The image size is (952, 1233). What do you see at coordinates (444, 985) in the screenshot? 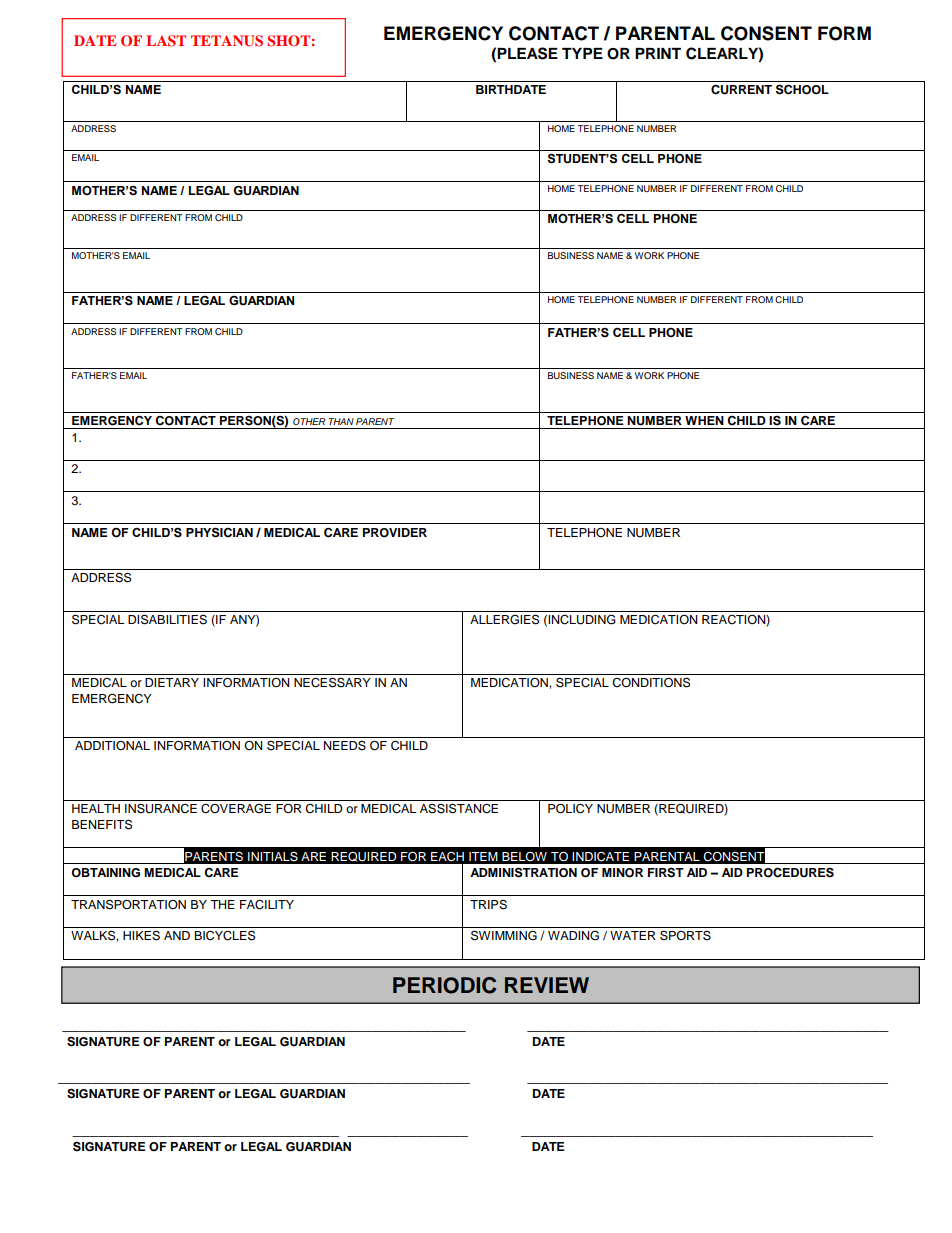
I see `PERIODIC` at bounding box center [444, 985].
